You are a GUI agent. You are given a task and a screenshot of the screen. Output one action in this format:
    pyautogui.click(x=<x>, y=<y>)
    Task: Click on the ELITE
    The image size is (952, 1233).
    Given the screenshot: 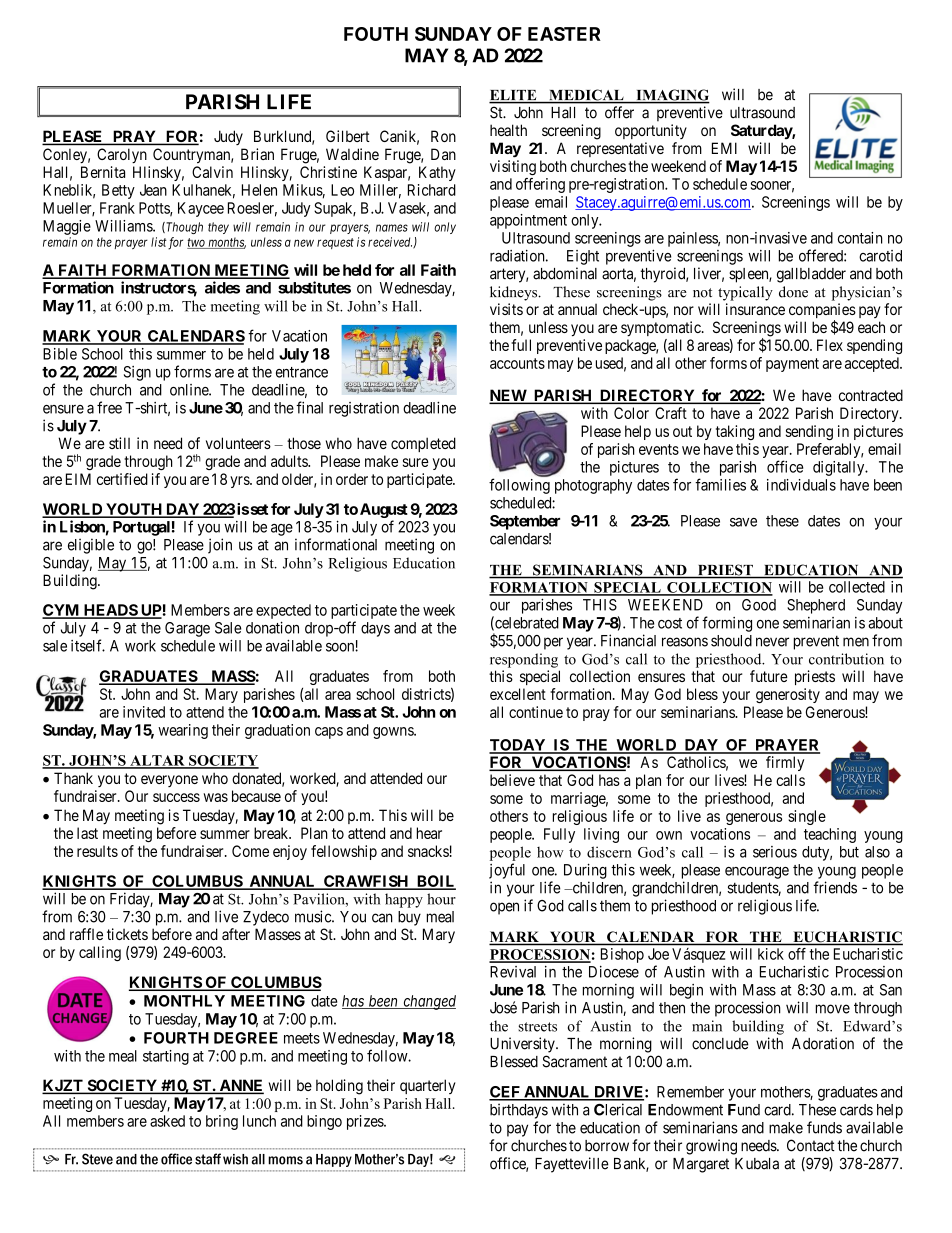 What is the action you would take?
    pyautogui.click(x=514, y=96)
